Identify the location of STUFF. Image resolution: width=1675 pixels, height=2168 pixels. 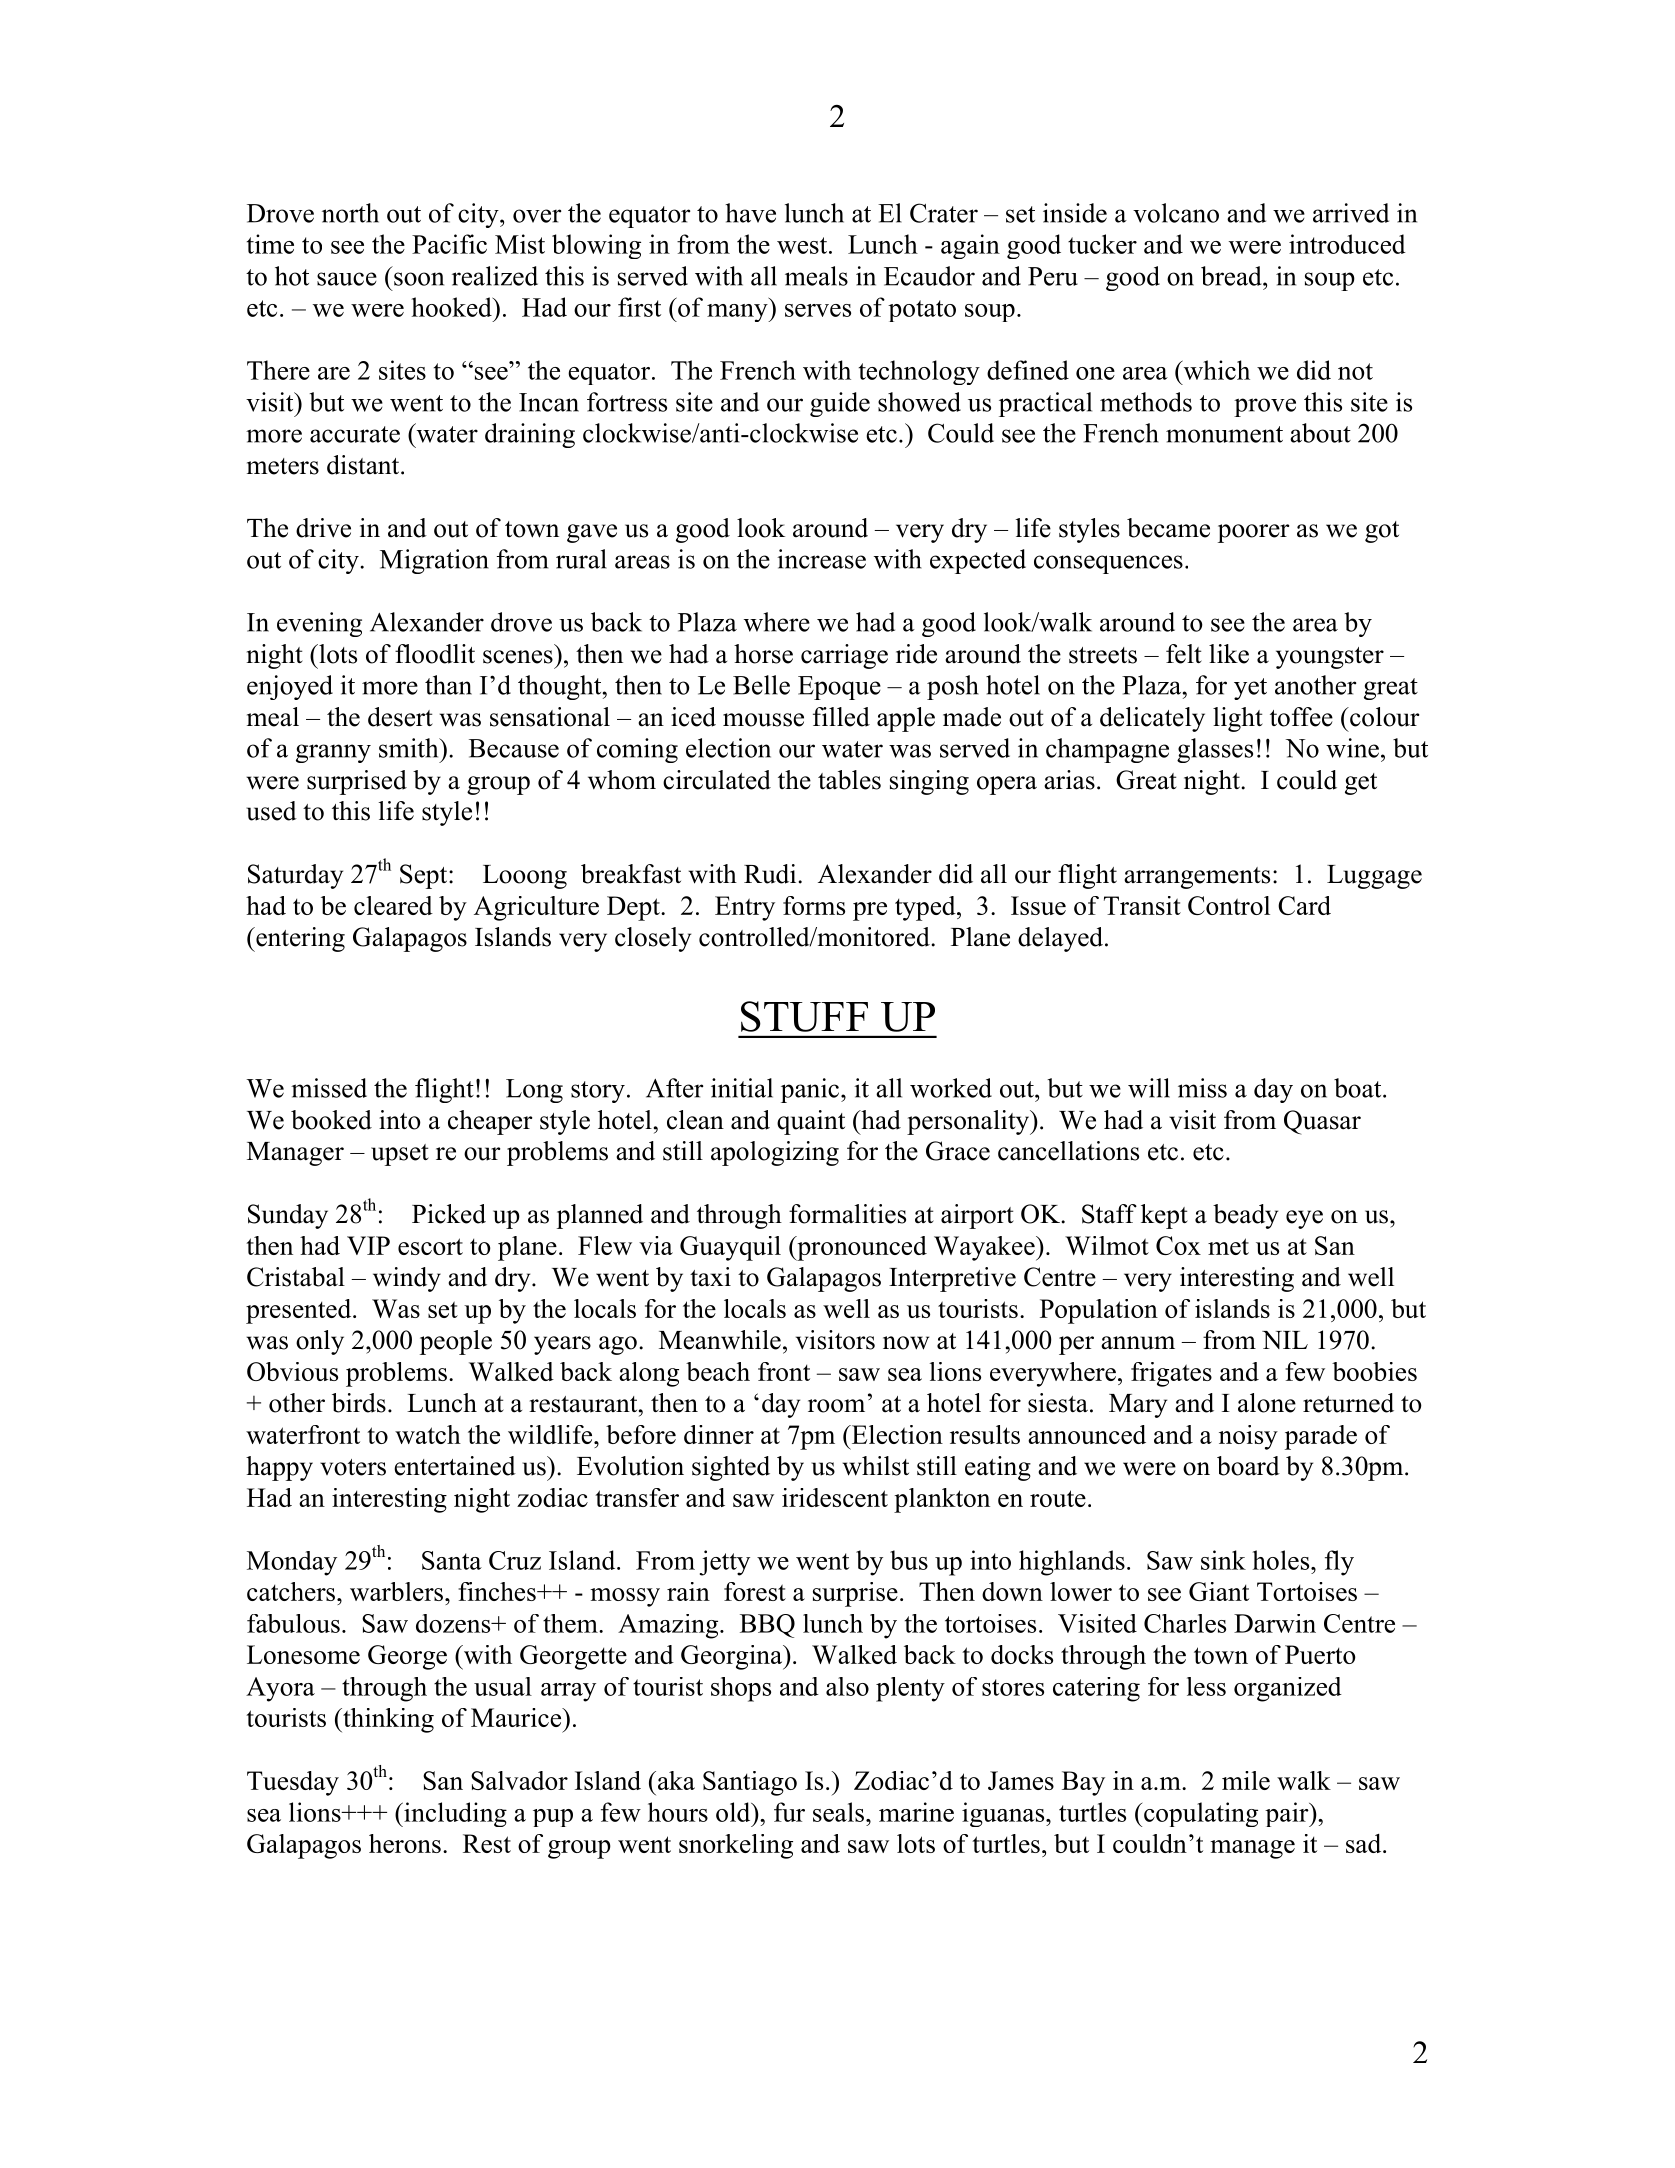
(804, 1016).
